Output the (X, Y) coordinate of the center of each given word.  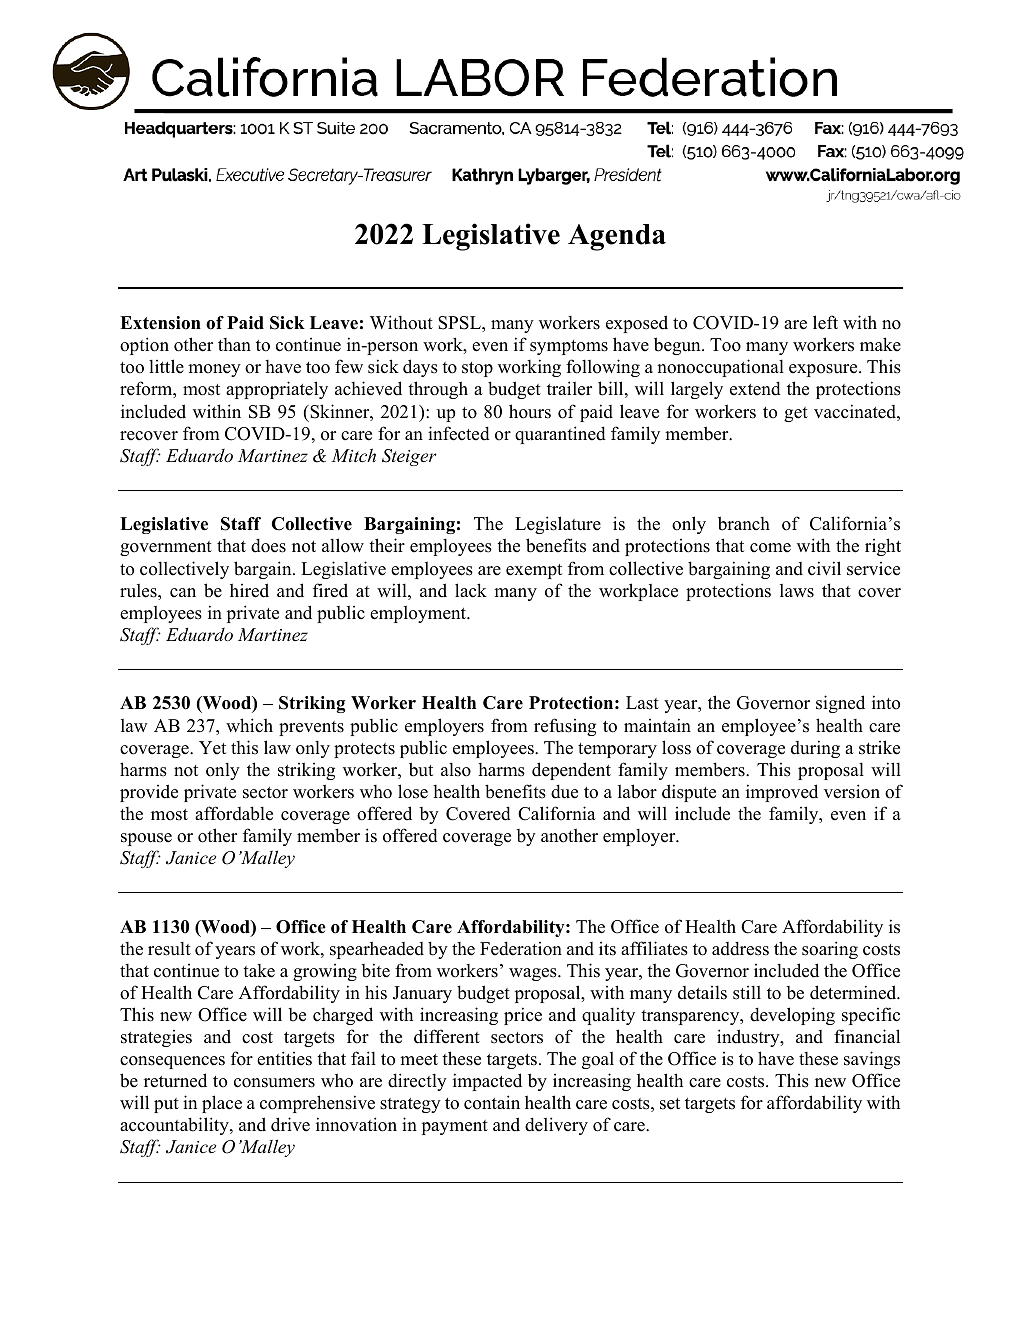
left (825, 322)
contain (492, 1102)
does (268, 545)
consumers (274, 1083)
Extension (160, 323)
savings (872, 1060)
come (770, 548)
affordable (234, 813)
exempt (534, 571)
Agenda (617, 237)
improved (782, 793)
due (564, 791)
